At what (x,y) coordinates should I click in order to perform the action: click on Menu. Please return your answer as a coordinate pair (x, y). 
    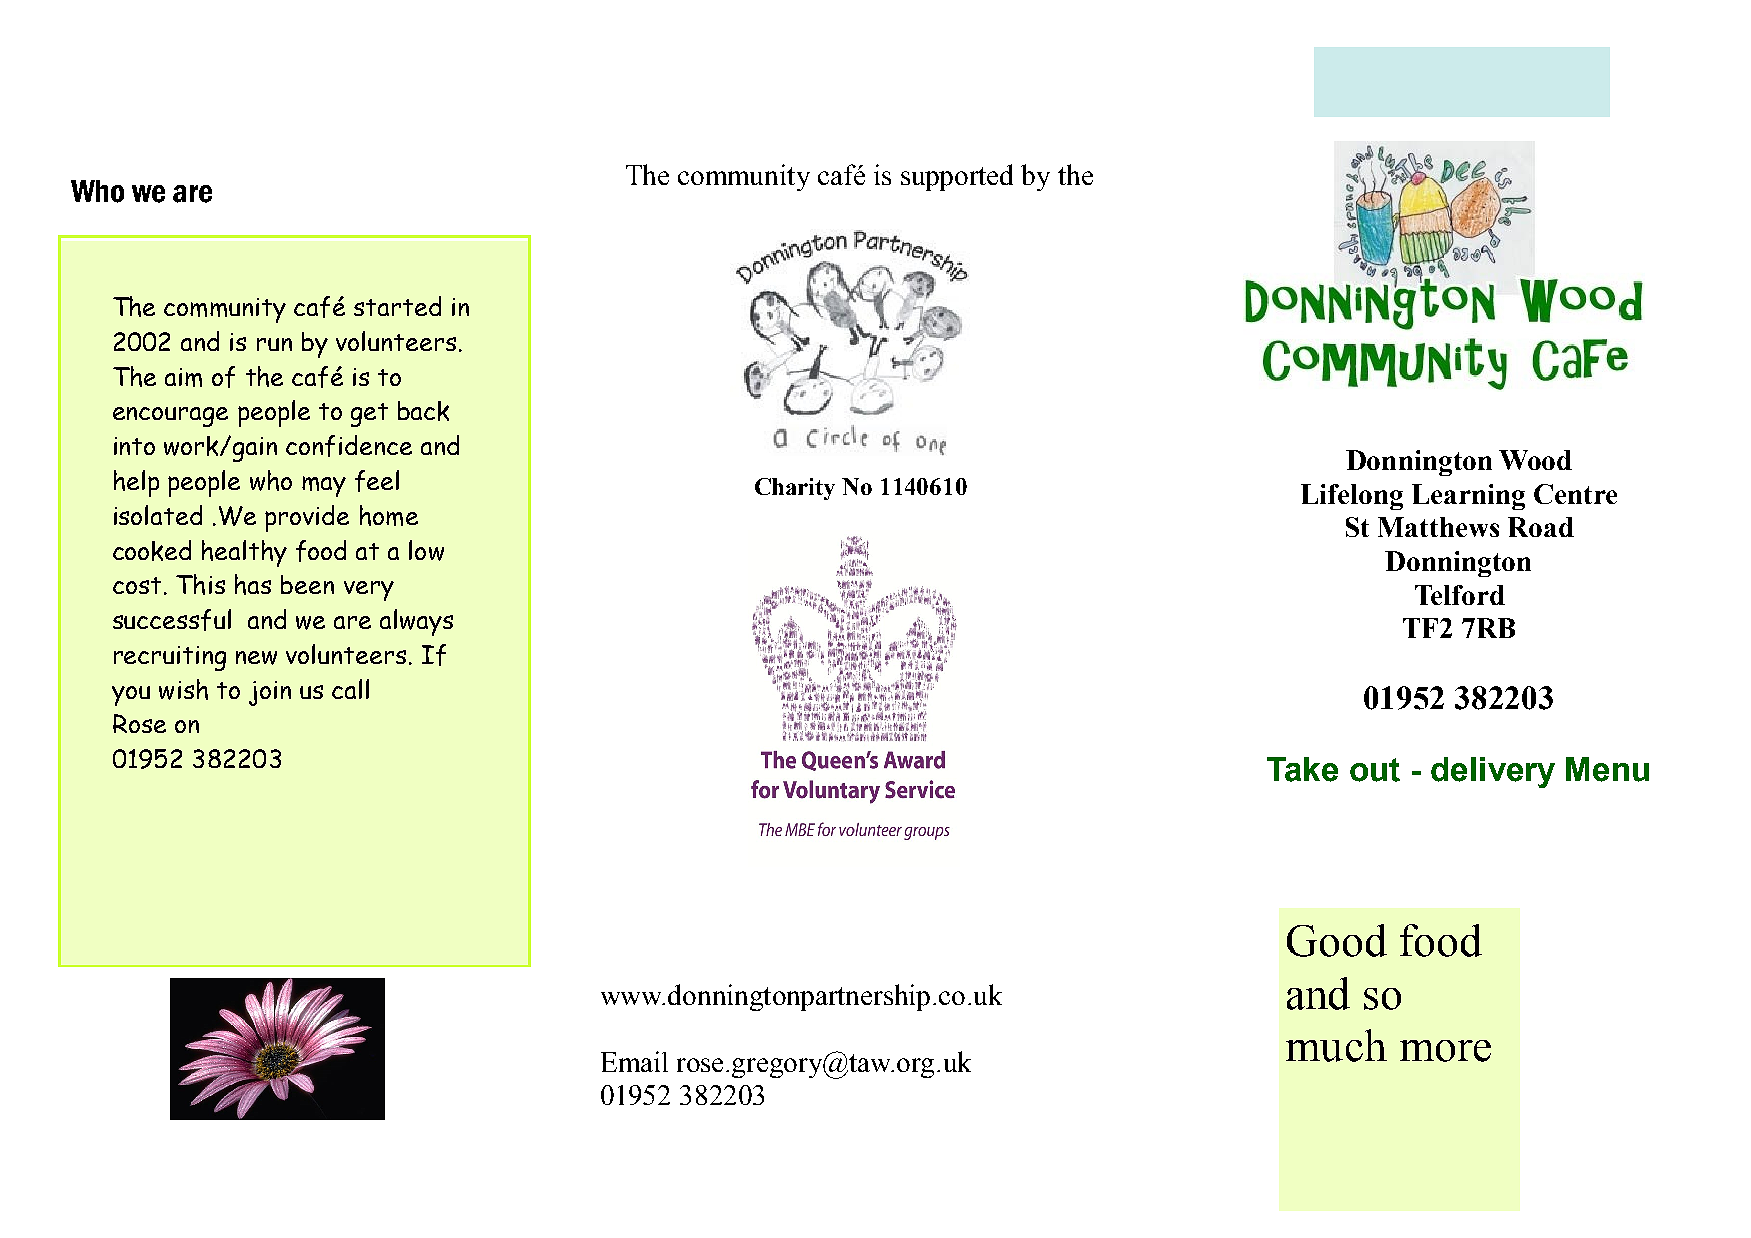
    Looking at the image, I should click on (1607, 769).
